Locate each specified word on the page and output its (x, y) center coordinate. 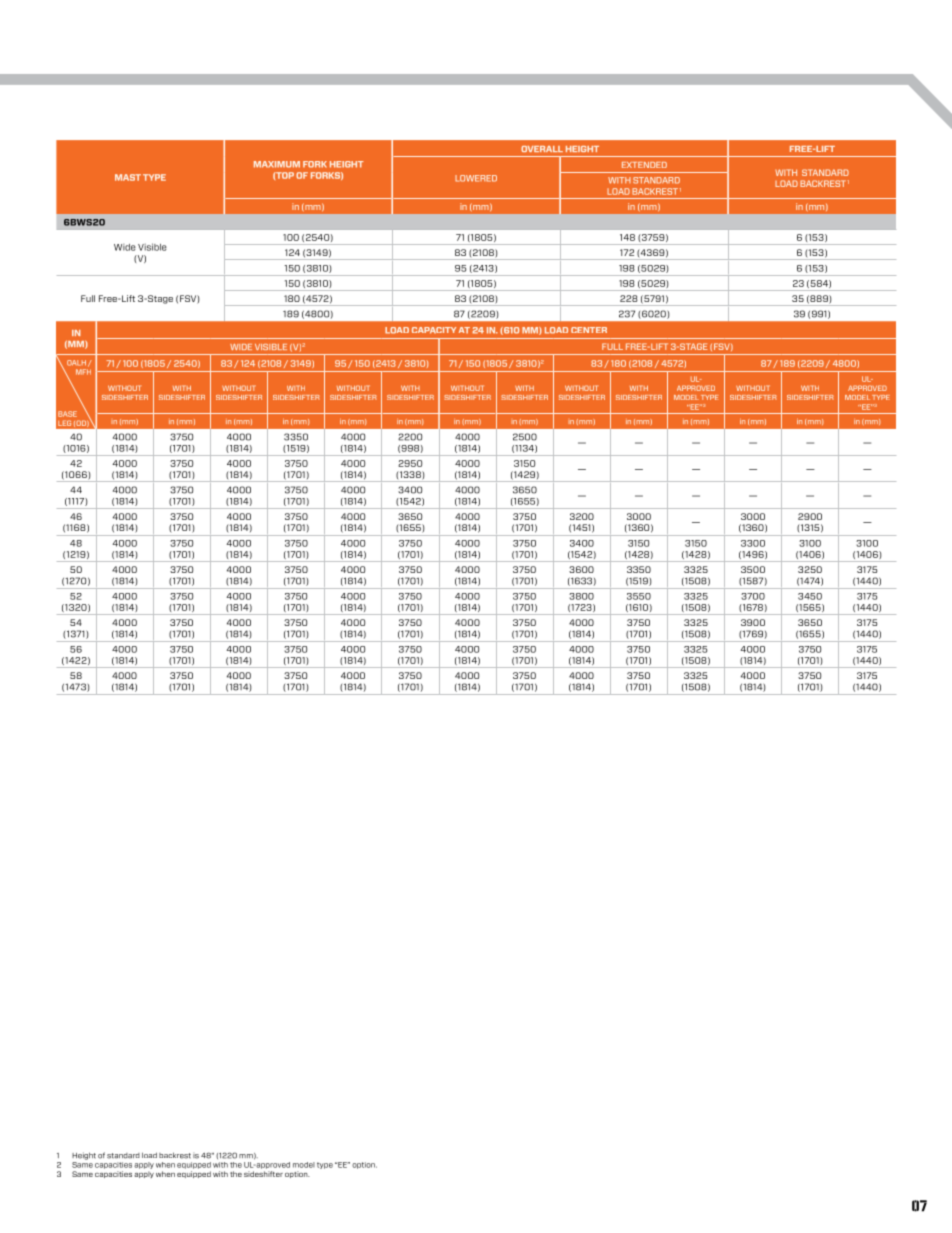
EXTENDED (644, 165)
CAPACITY (434, 330)
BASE (67, 414)
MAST (128, 177)
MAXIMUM (277, 164)
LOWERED (476, 178)
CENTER (589, 330)
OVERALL (542, 149)
